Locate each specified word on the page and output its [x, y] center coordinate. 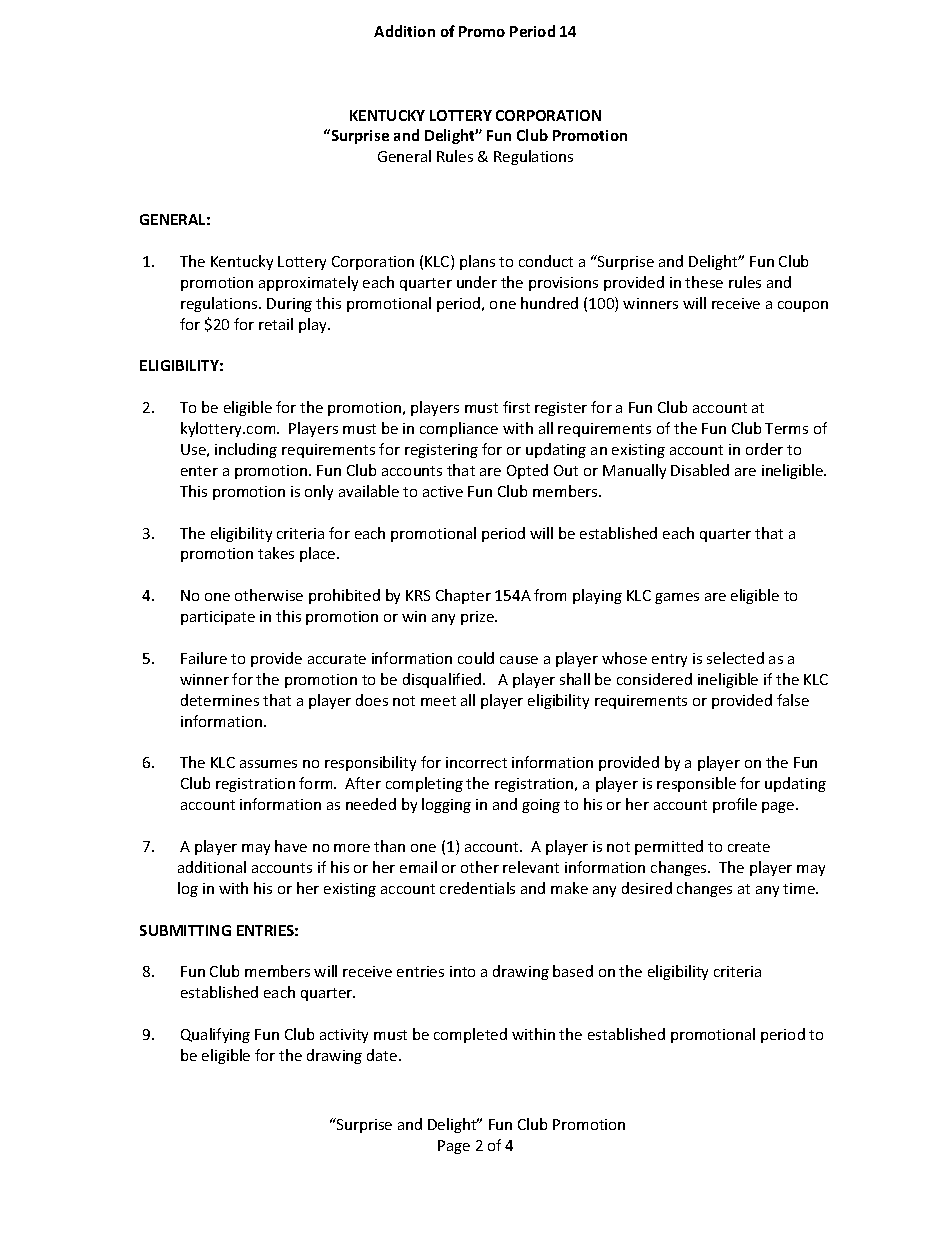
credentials [477, 888]
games [677, 598]
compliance [459, 429]
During [289, 305]
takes [276, 553]
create [749, 847]
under [477, 282]
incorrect [476, 762]
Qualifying [215, 1035]
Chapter [463, 596]
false [793, 700]
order [764, 449]
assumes [268, 764]
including [246, 450]
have [291, 846]
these [704, 282]
